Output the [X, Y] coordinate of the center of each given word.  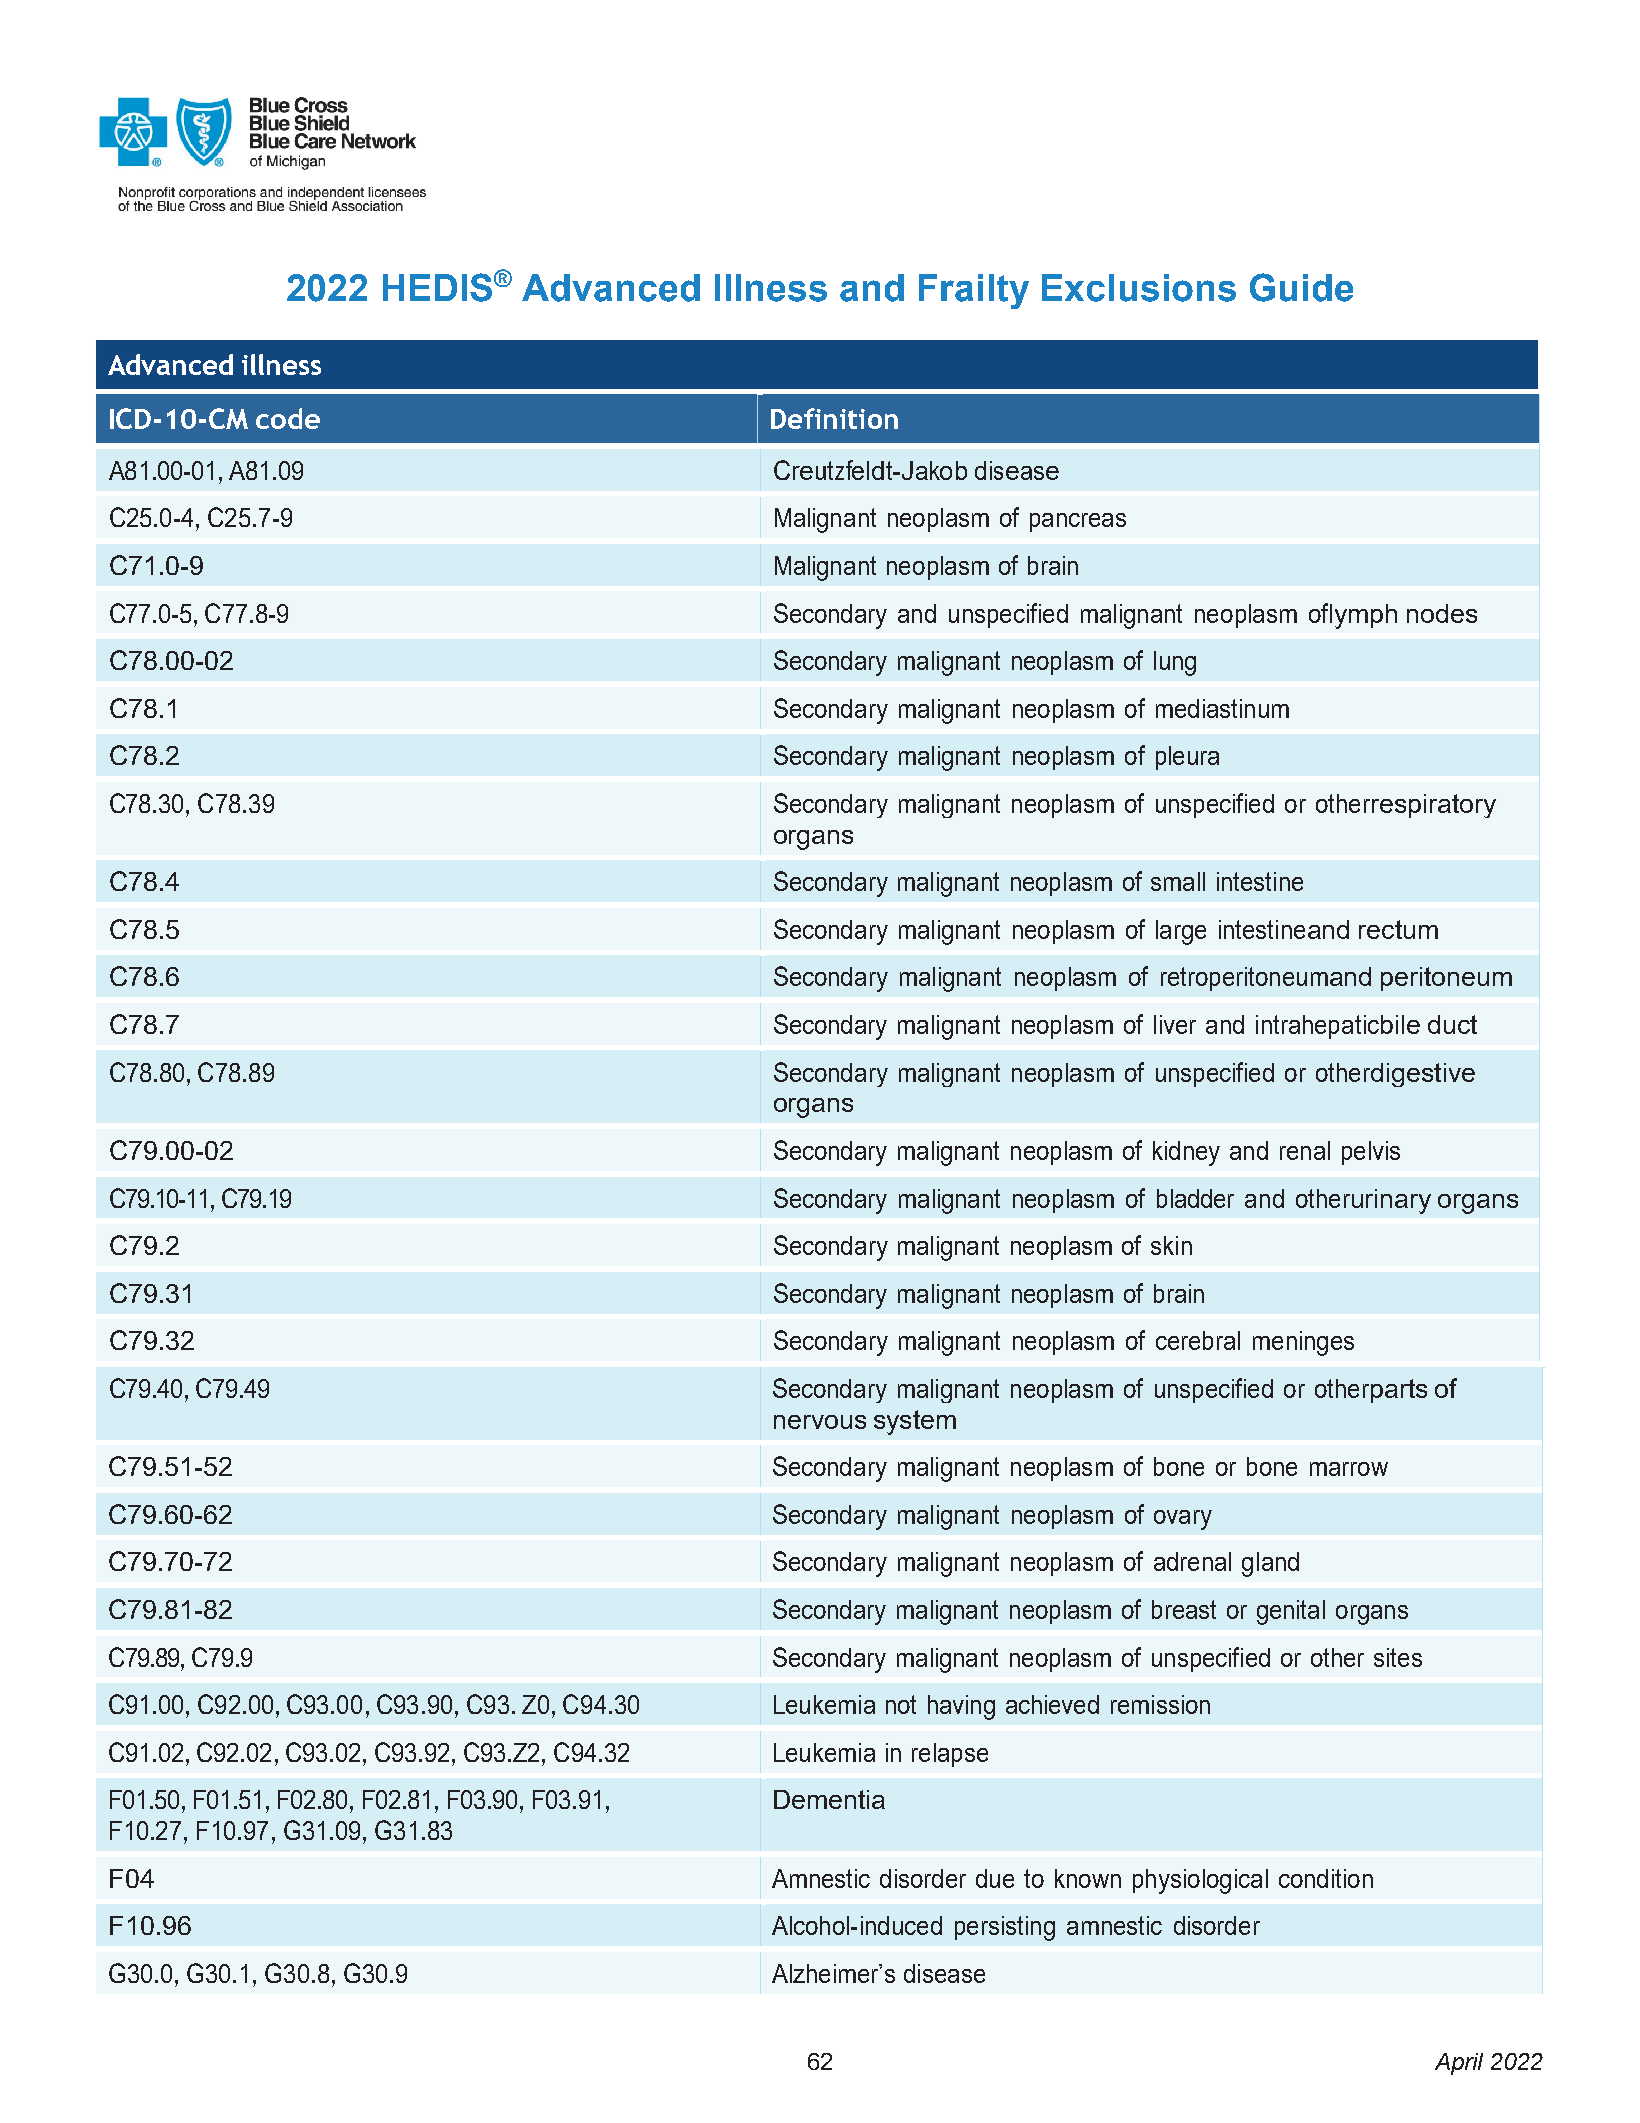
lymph [1363, 616]
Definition [834, 418]
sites [1398, 1657]
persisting [1005, 1928]
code [288, 418]
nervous [820, 1422]
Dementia [829, 1799]
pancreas [1078, 522]
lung [1175, 663]
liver [1175, 1024]
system [915, 1422]
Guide [1301, 287]
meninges [1303, 1343]
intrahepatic [1317, 1027]
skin [1171, 1245]
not [901, 1704]
